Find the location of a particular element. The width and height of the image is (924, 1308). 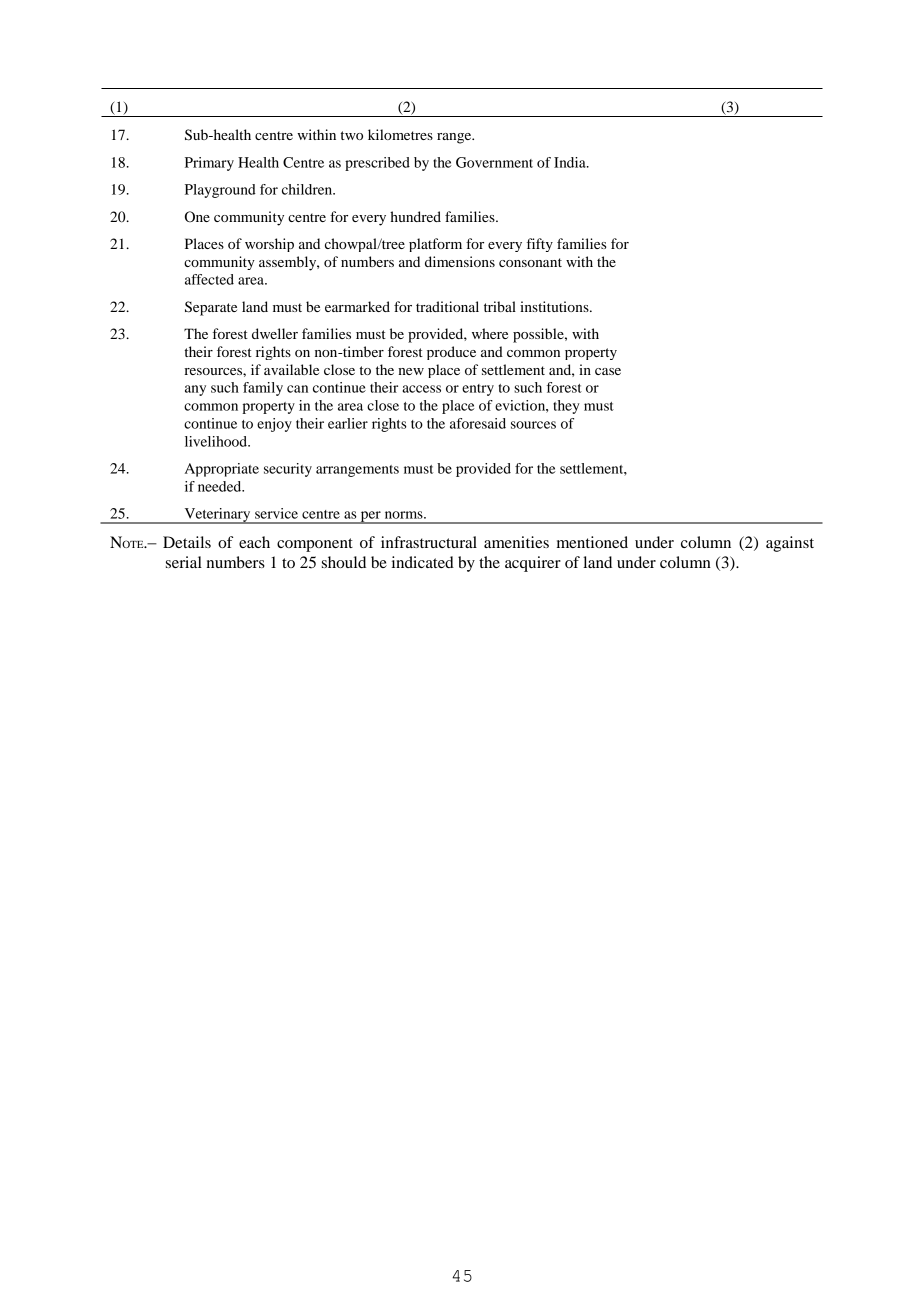

aforesaid is located at coordinates (478, 423).
